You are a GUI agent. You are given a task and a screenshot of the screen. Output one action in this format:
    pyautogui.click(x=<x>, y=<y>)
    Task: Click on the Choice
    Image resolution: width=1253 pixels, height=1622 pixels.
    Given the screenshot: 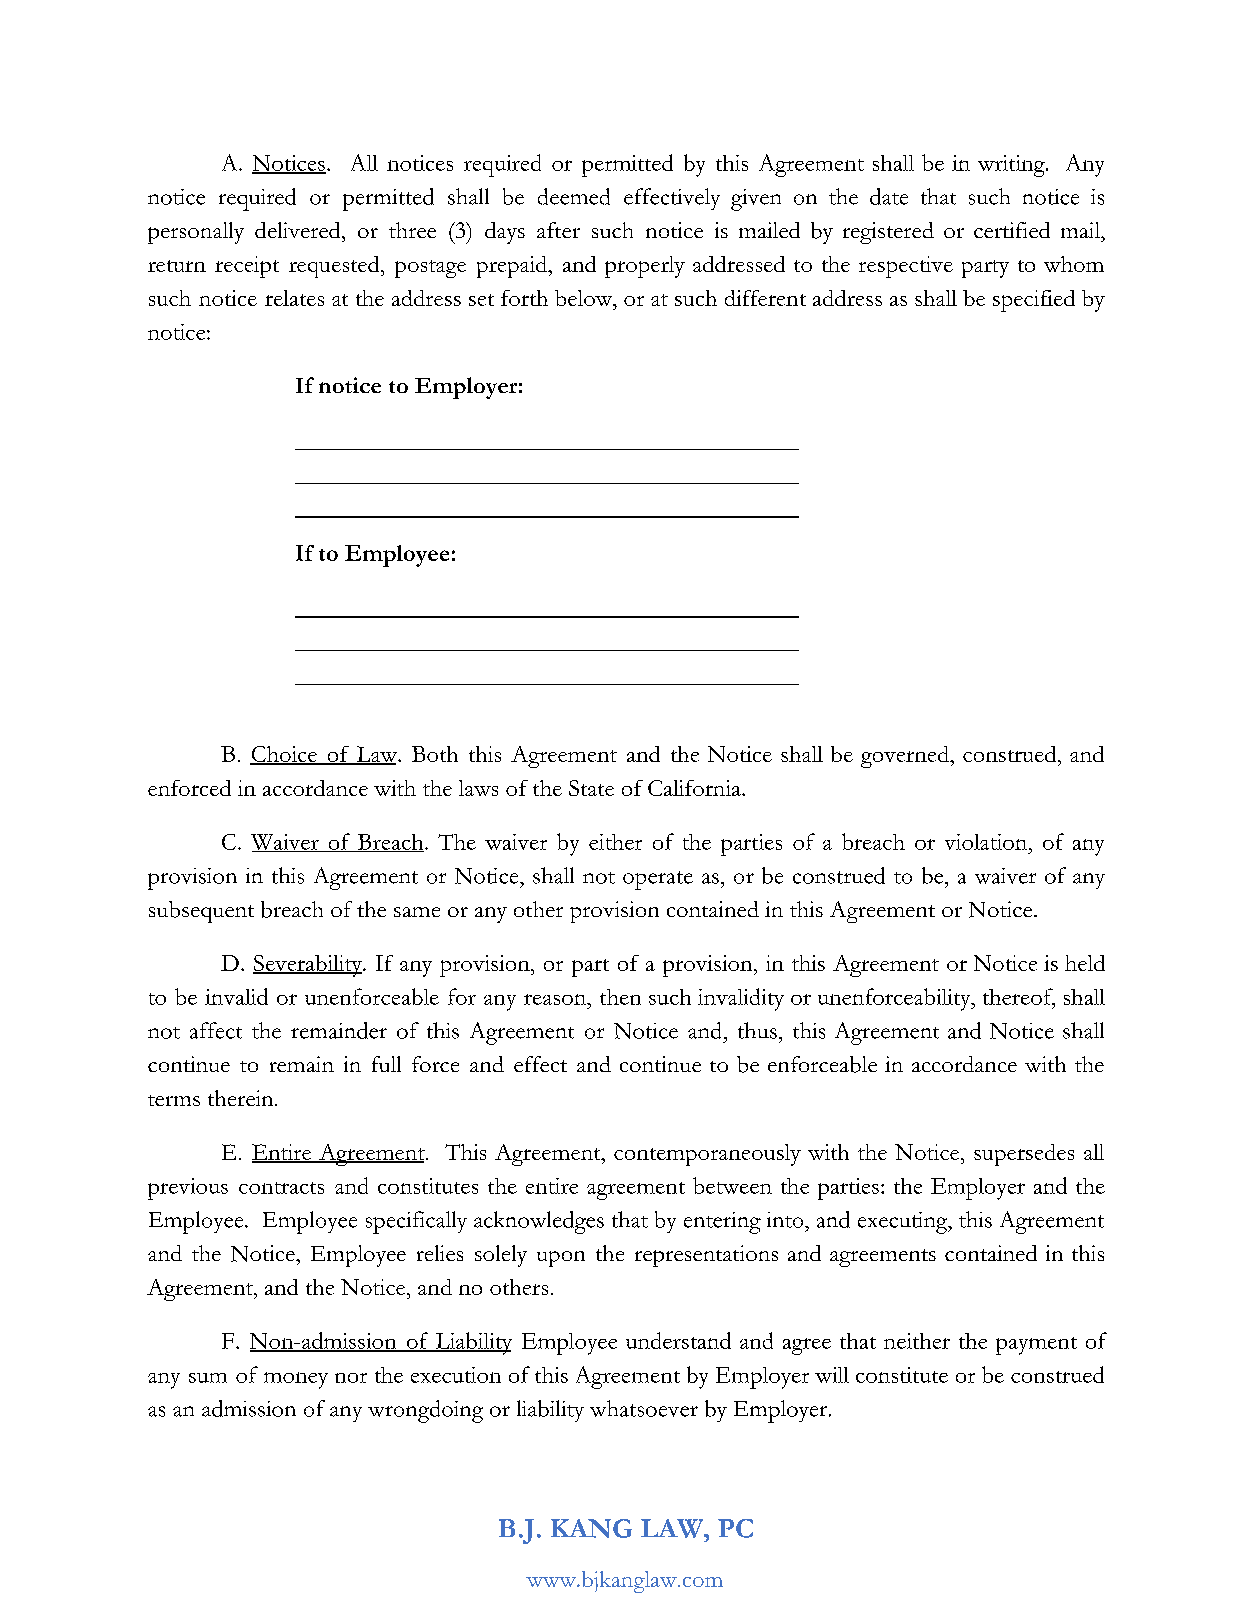 What is the action you would take?
    pyautogui.click(x=284, y=755)
